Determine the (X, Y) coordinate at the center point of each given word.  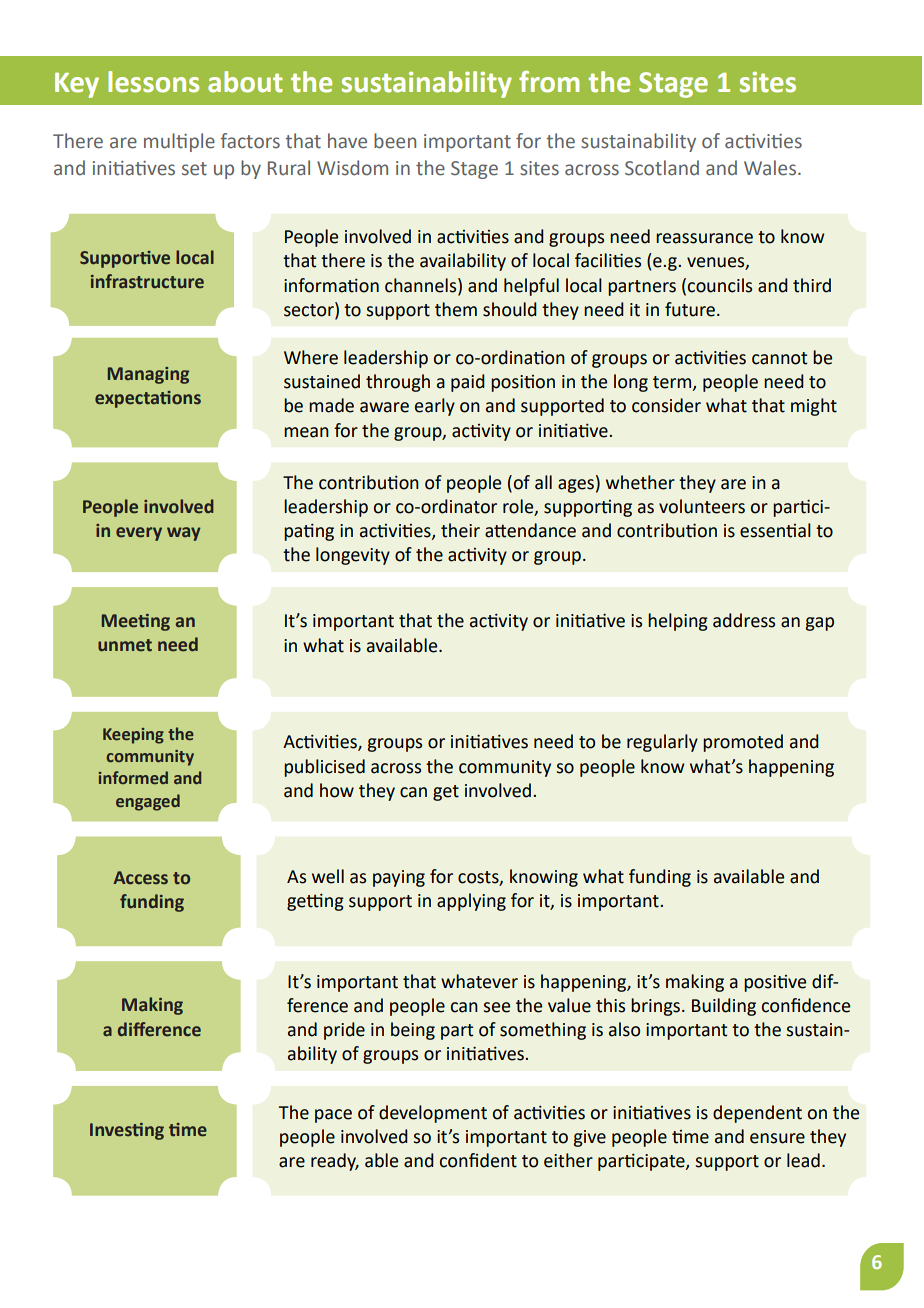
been (395, 141)
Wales (771, 168)
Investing (127, 1131)
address (744, 620)
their (460, 530)
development (433, 1114)
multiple (179, 142)
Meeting (136, 622)
